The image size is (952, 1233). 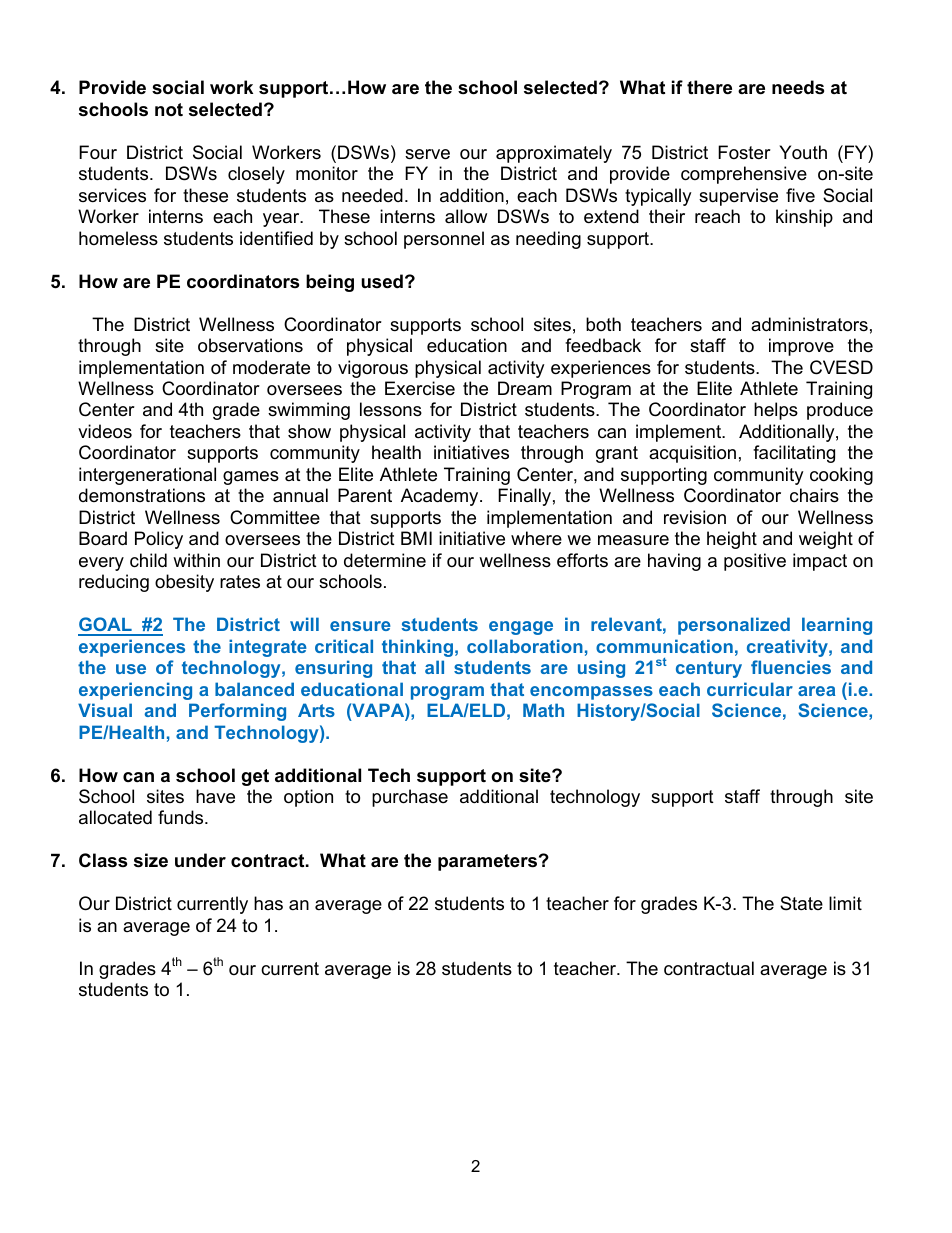 I want to click on kinship, so click(x=804, y=218).
